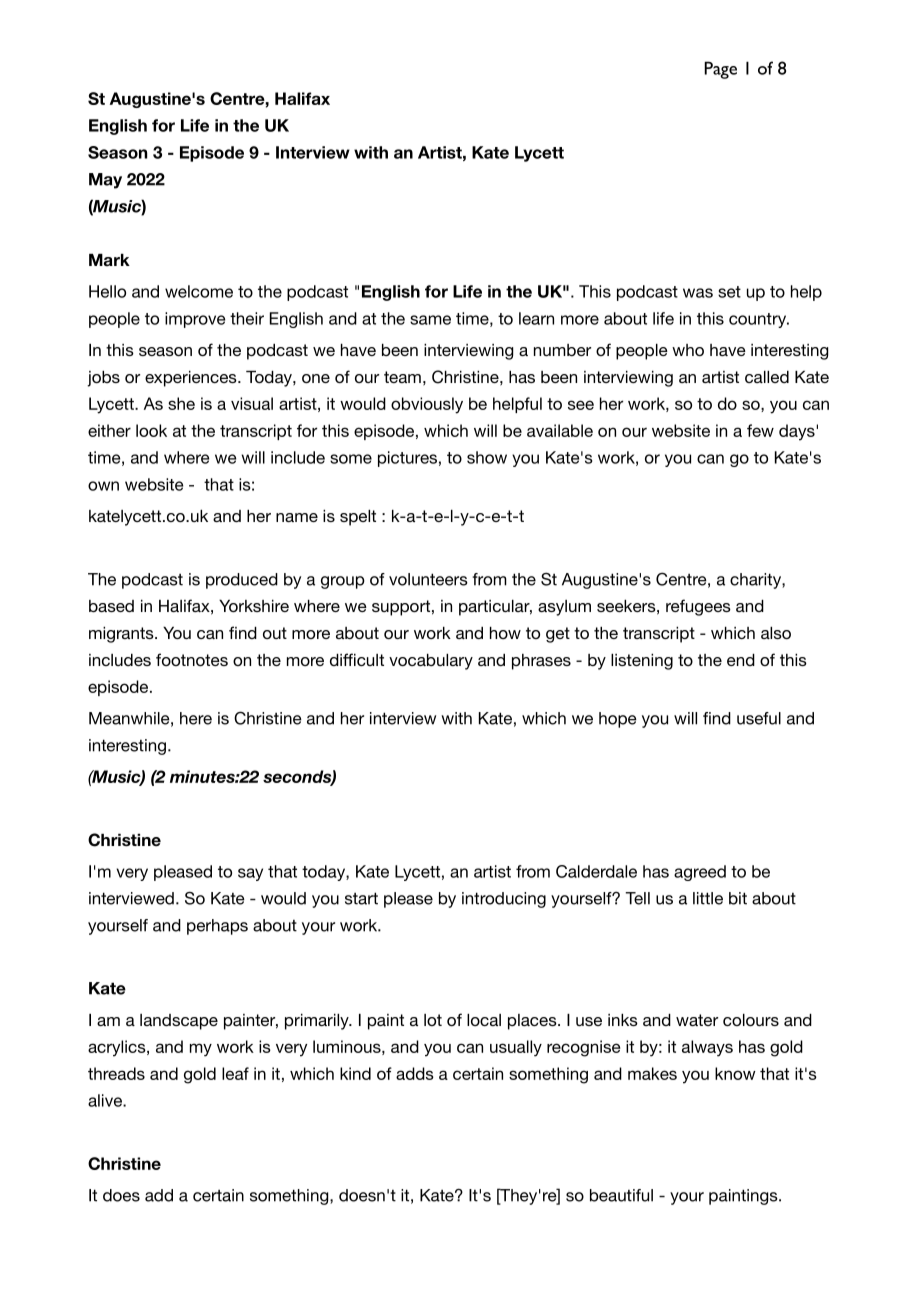 This document has height=1307, width=924. I want to click on same, so click(430, 320).
